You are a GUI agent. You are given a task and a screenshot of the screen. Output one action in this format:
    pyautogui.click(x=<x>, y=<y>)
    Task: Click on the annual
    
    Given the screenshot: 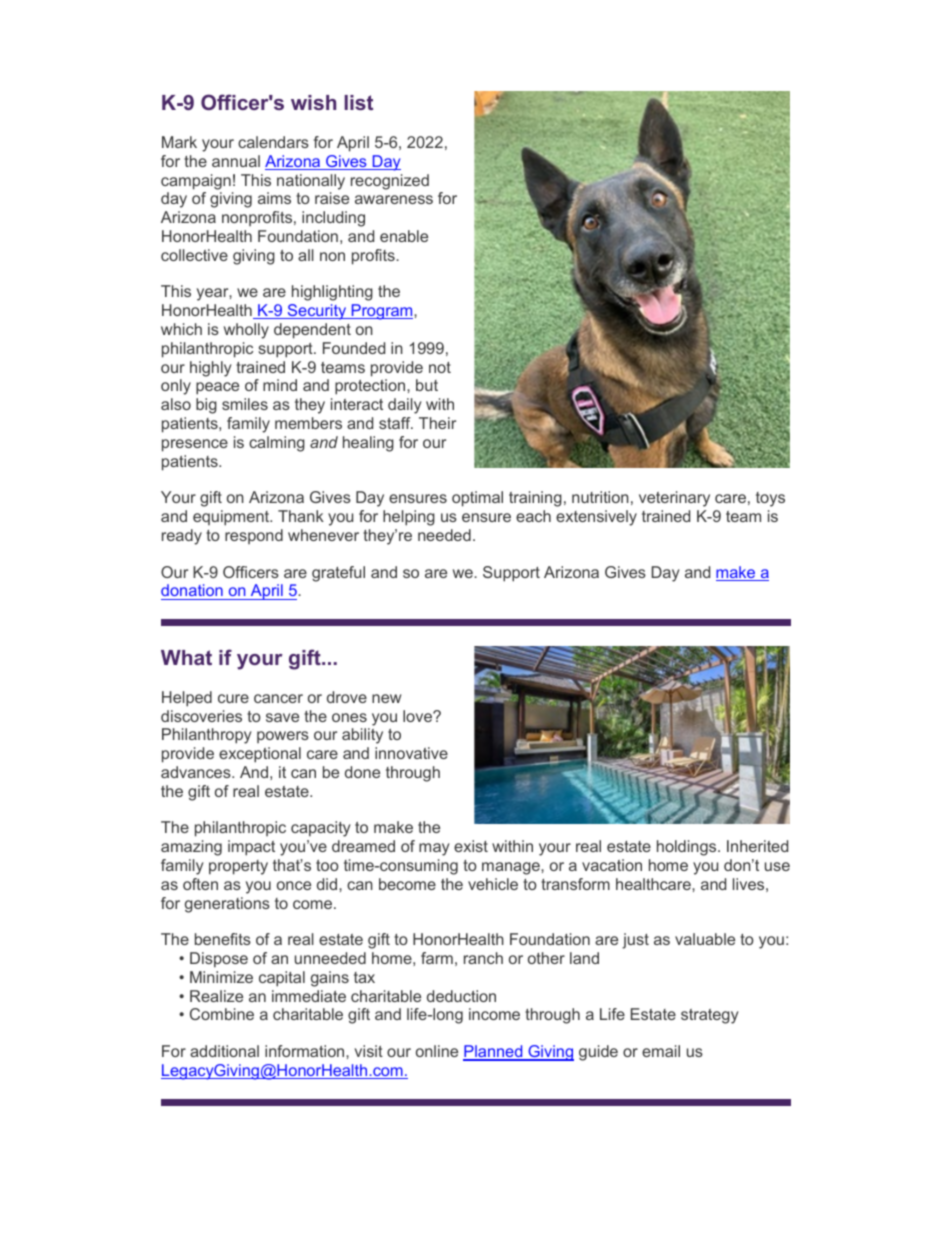 What is the action you would take?
    pyautogui.click(x=236, y=161)
